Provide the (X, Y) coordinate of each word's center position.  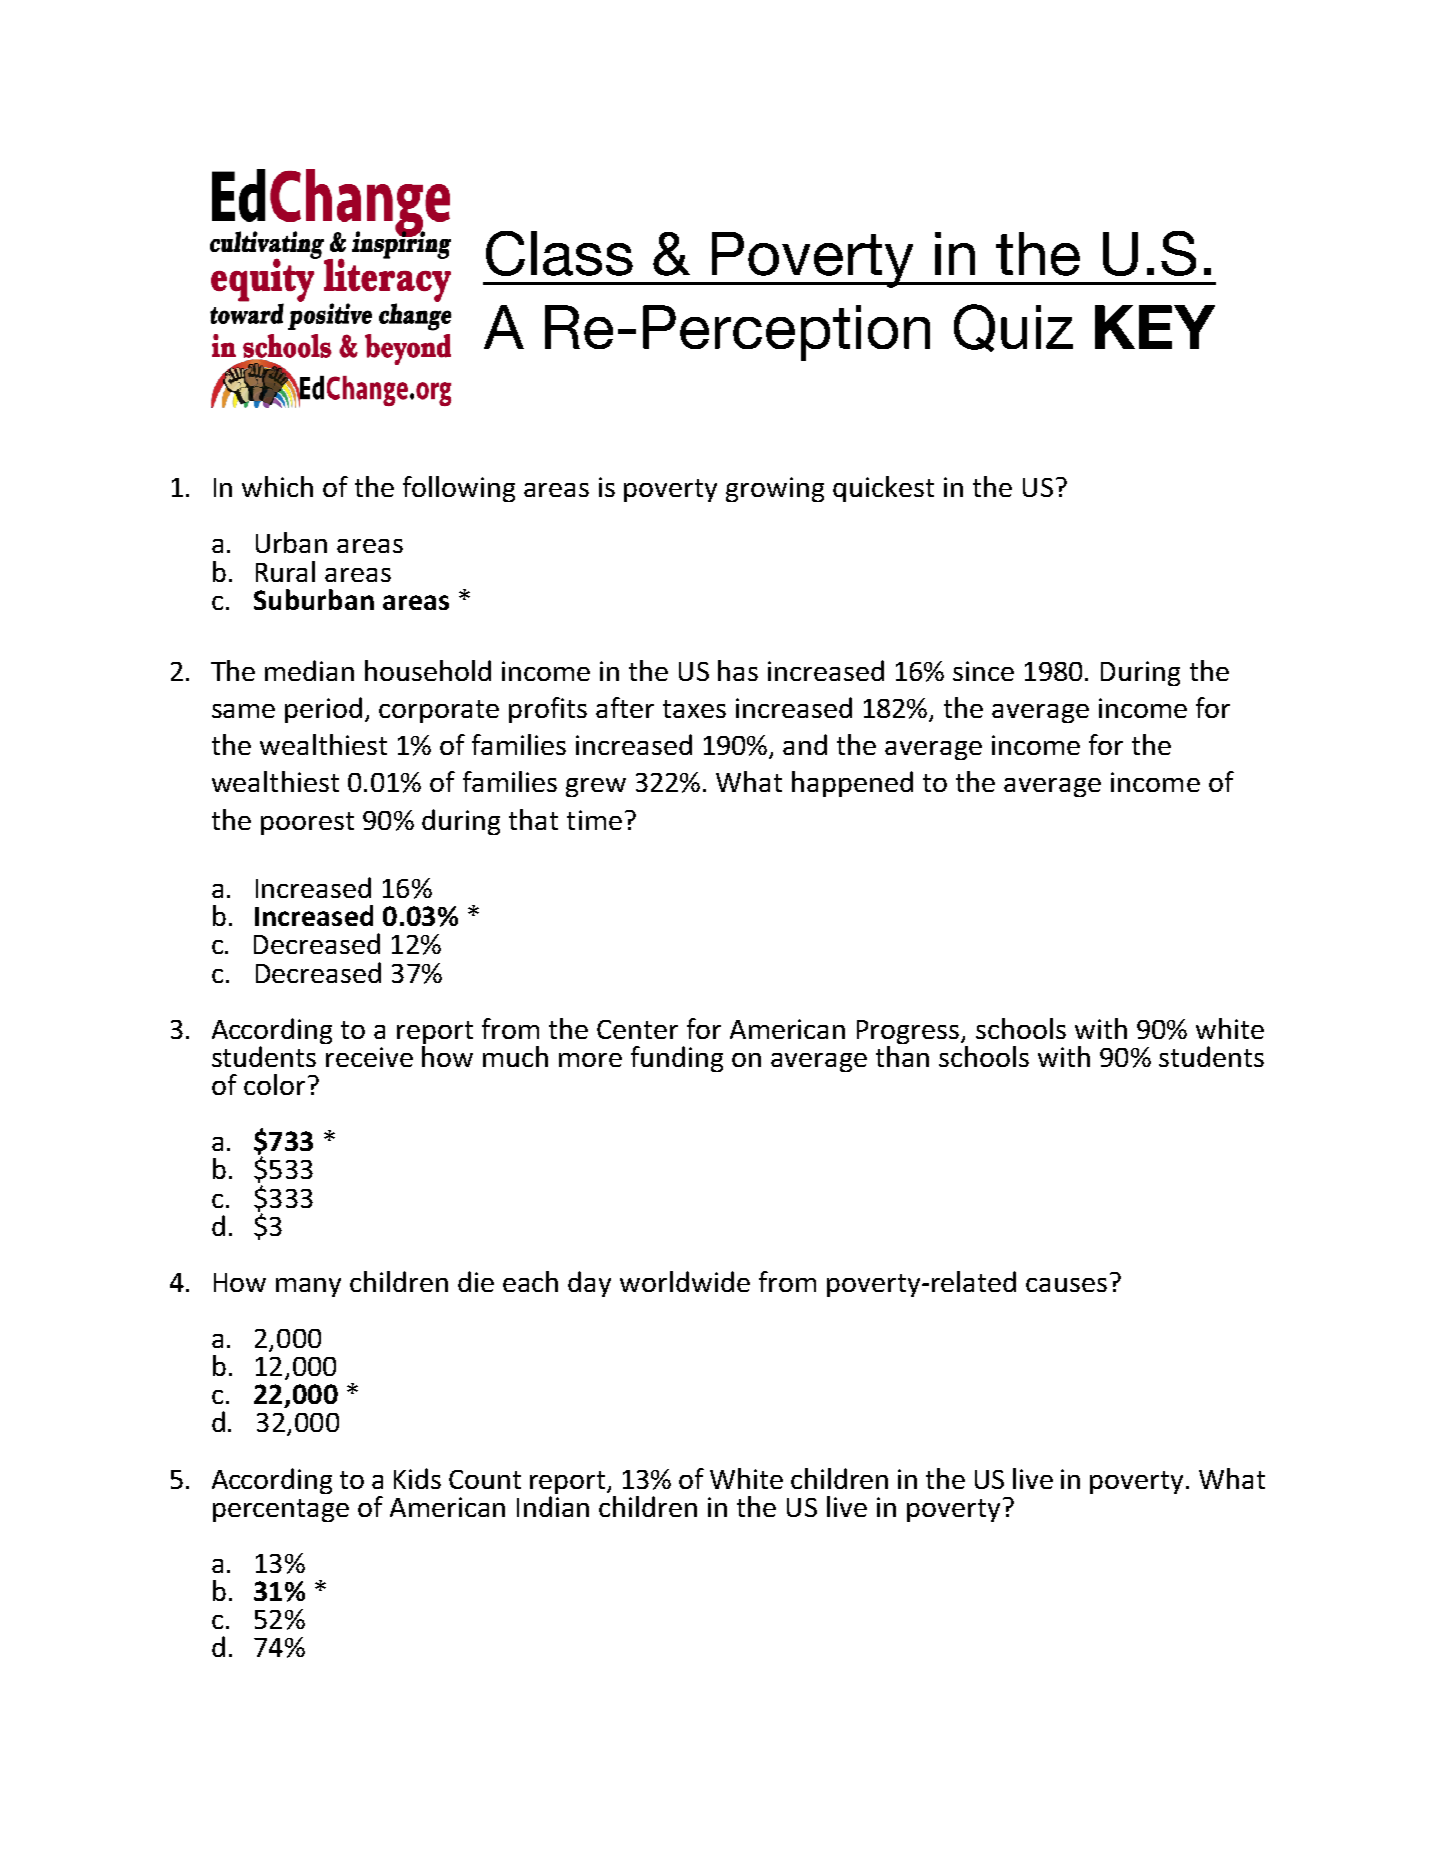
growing (775, 489)
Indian (553, 1506)
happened (852, 784)
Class (559, 253)
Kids (417, 1478)
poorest (307, 823)
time (594, 820)
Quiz (1013, 328)
